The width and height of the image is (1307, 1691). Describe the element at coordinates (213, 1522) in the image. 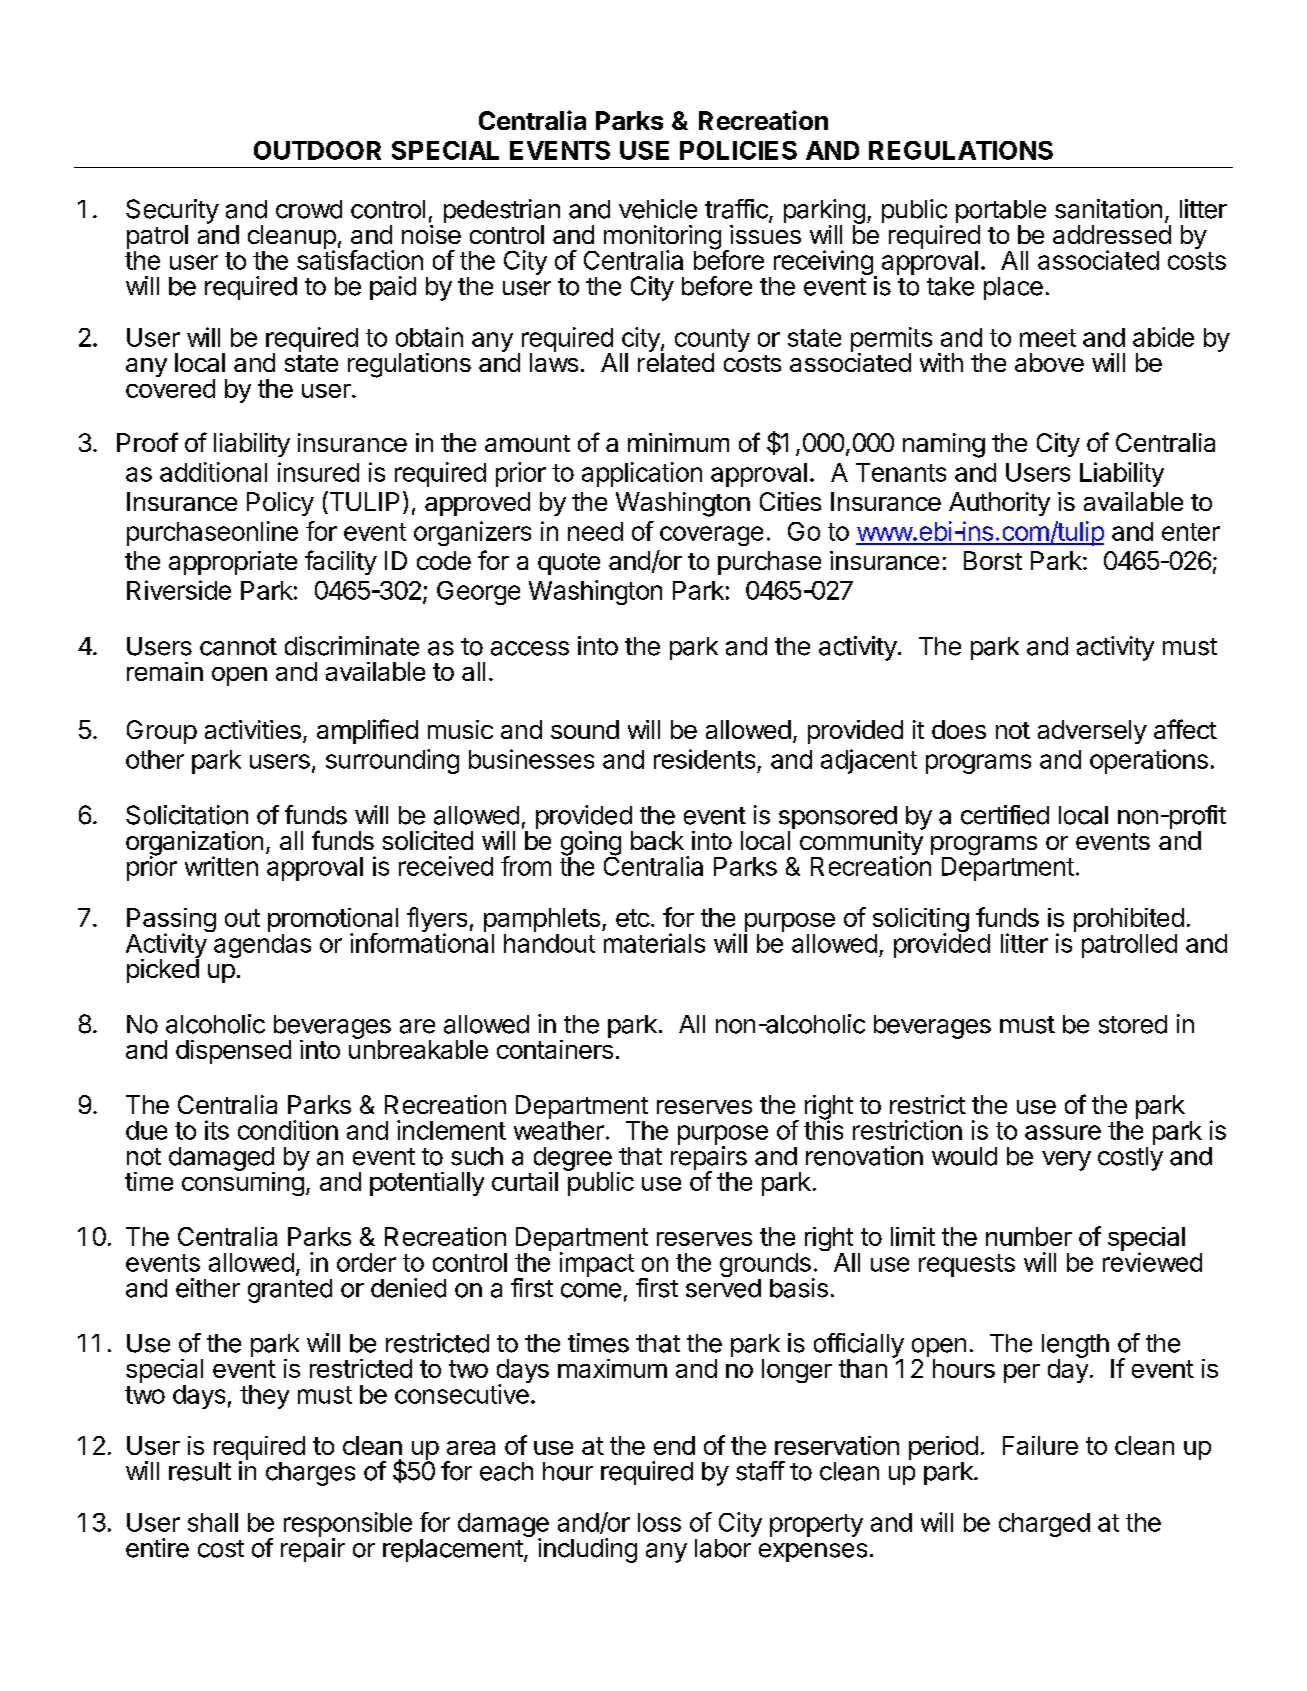

I see `shall` at that location.
